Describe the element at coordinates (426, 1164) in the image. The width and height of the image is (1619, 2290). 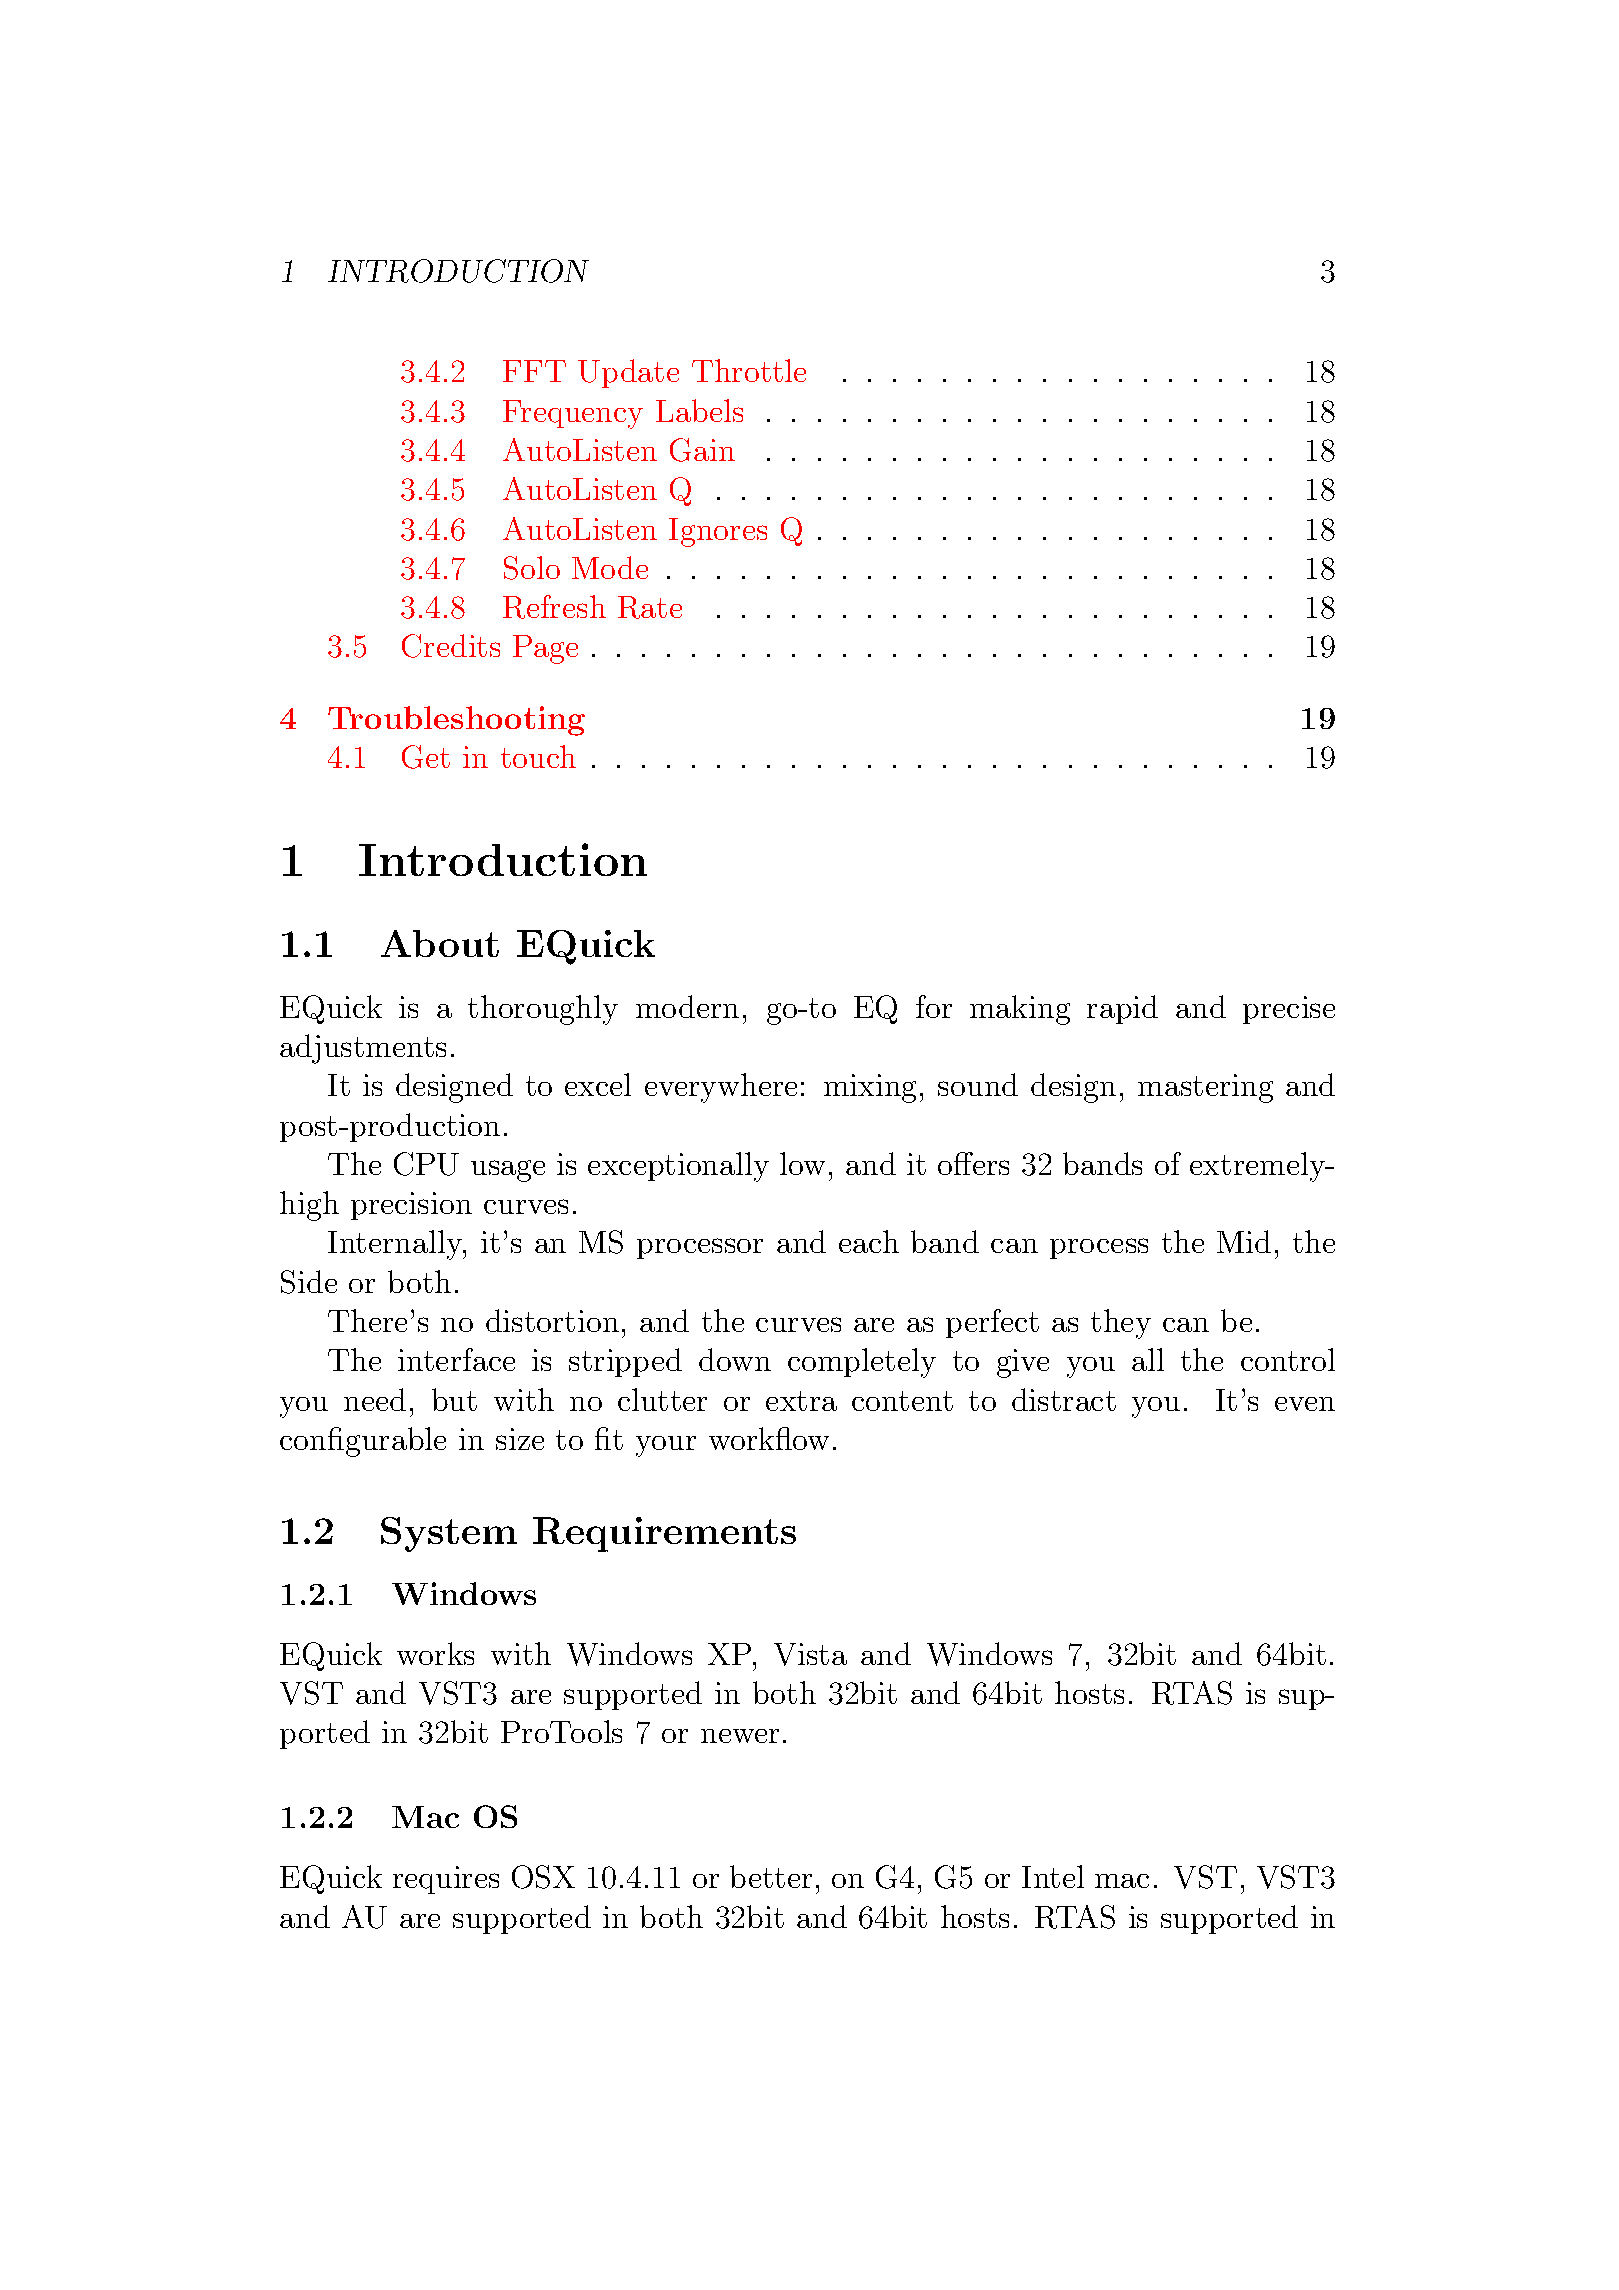
I see `CPU` at that location.
